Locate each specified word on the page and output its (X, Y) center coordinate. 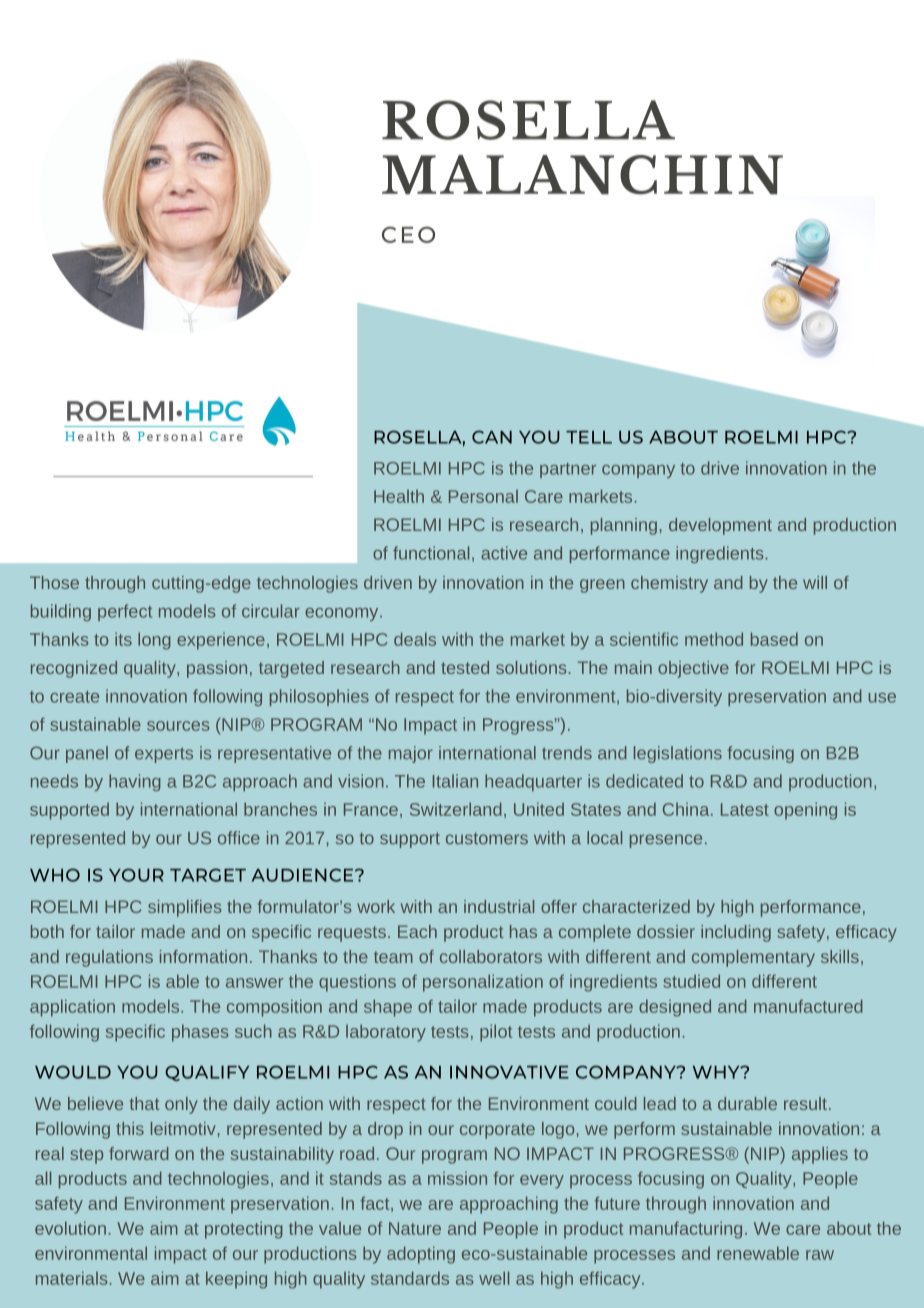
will (815, 582)
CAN (492, 437)
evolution (70, 1228)
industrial (499, 906)
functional (431, 553)
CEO (408, 234)
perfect (125, 612)
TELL (589, 437)
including (736, 933)
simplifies (185, 908)
